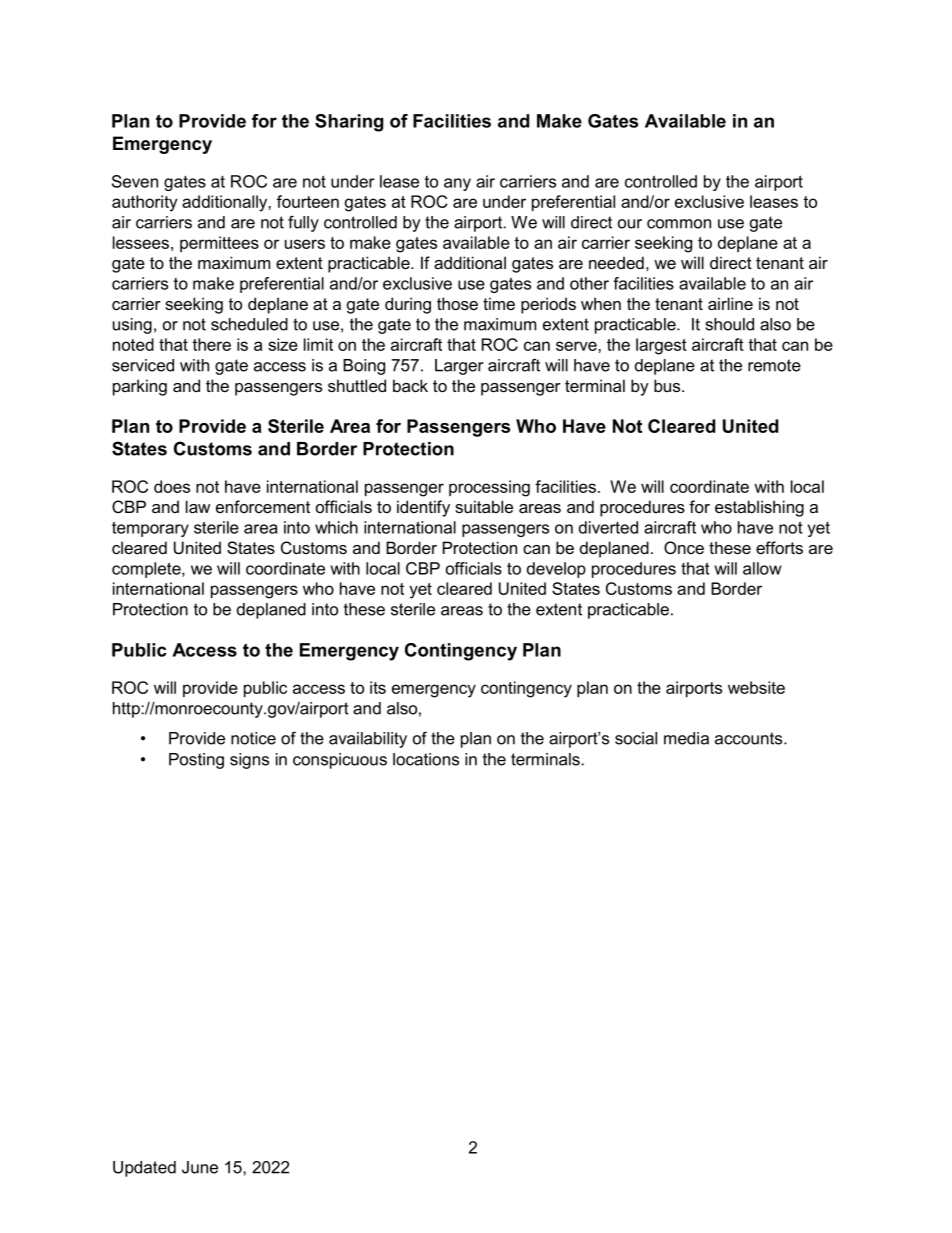  I want to click on website, so click(756, 687).
